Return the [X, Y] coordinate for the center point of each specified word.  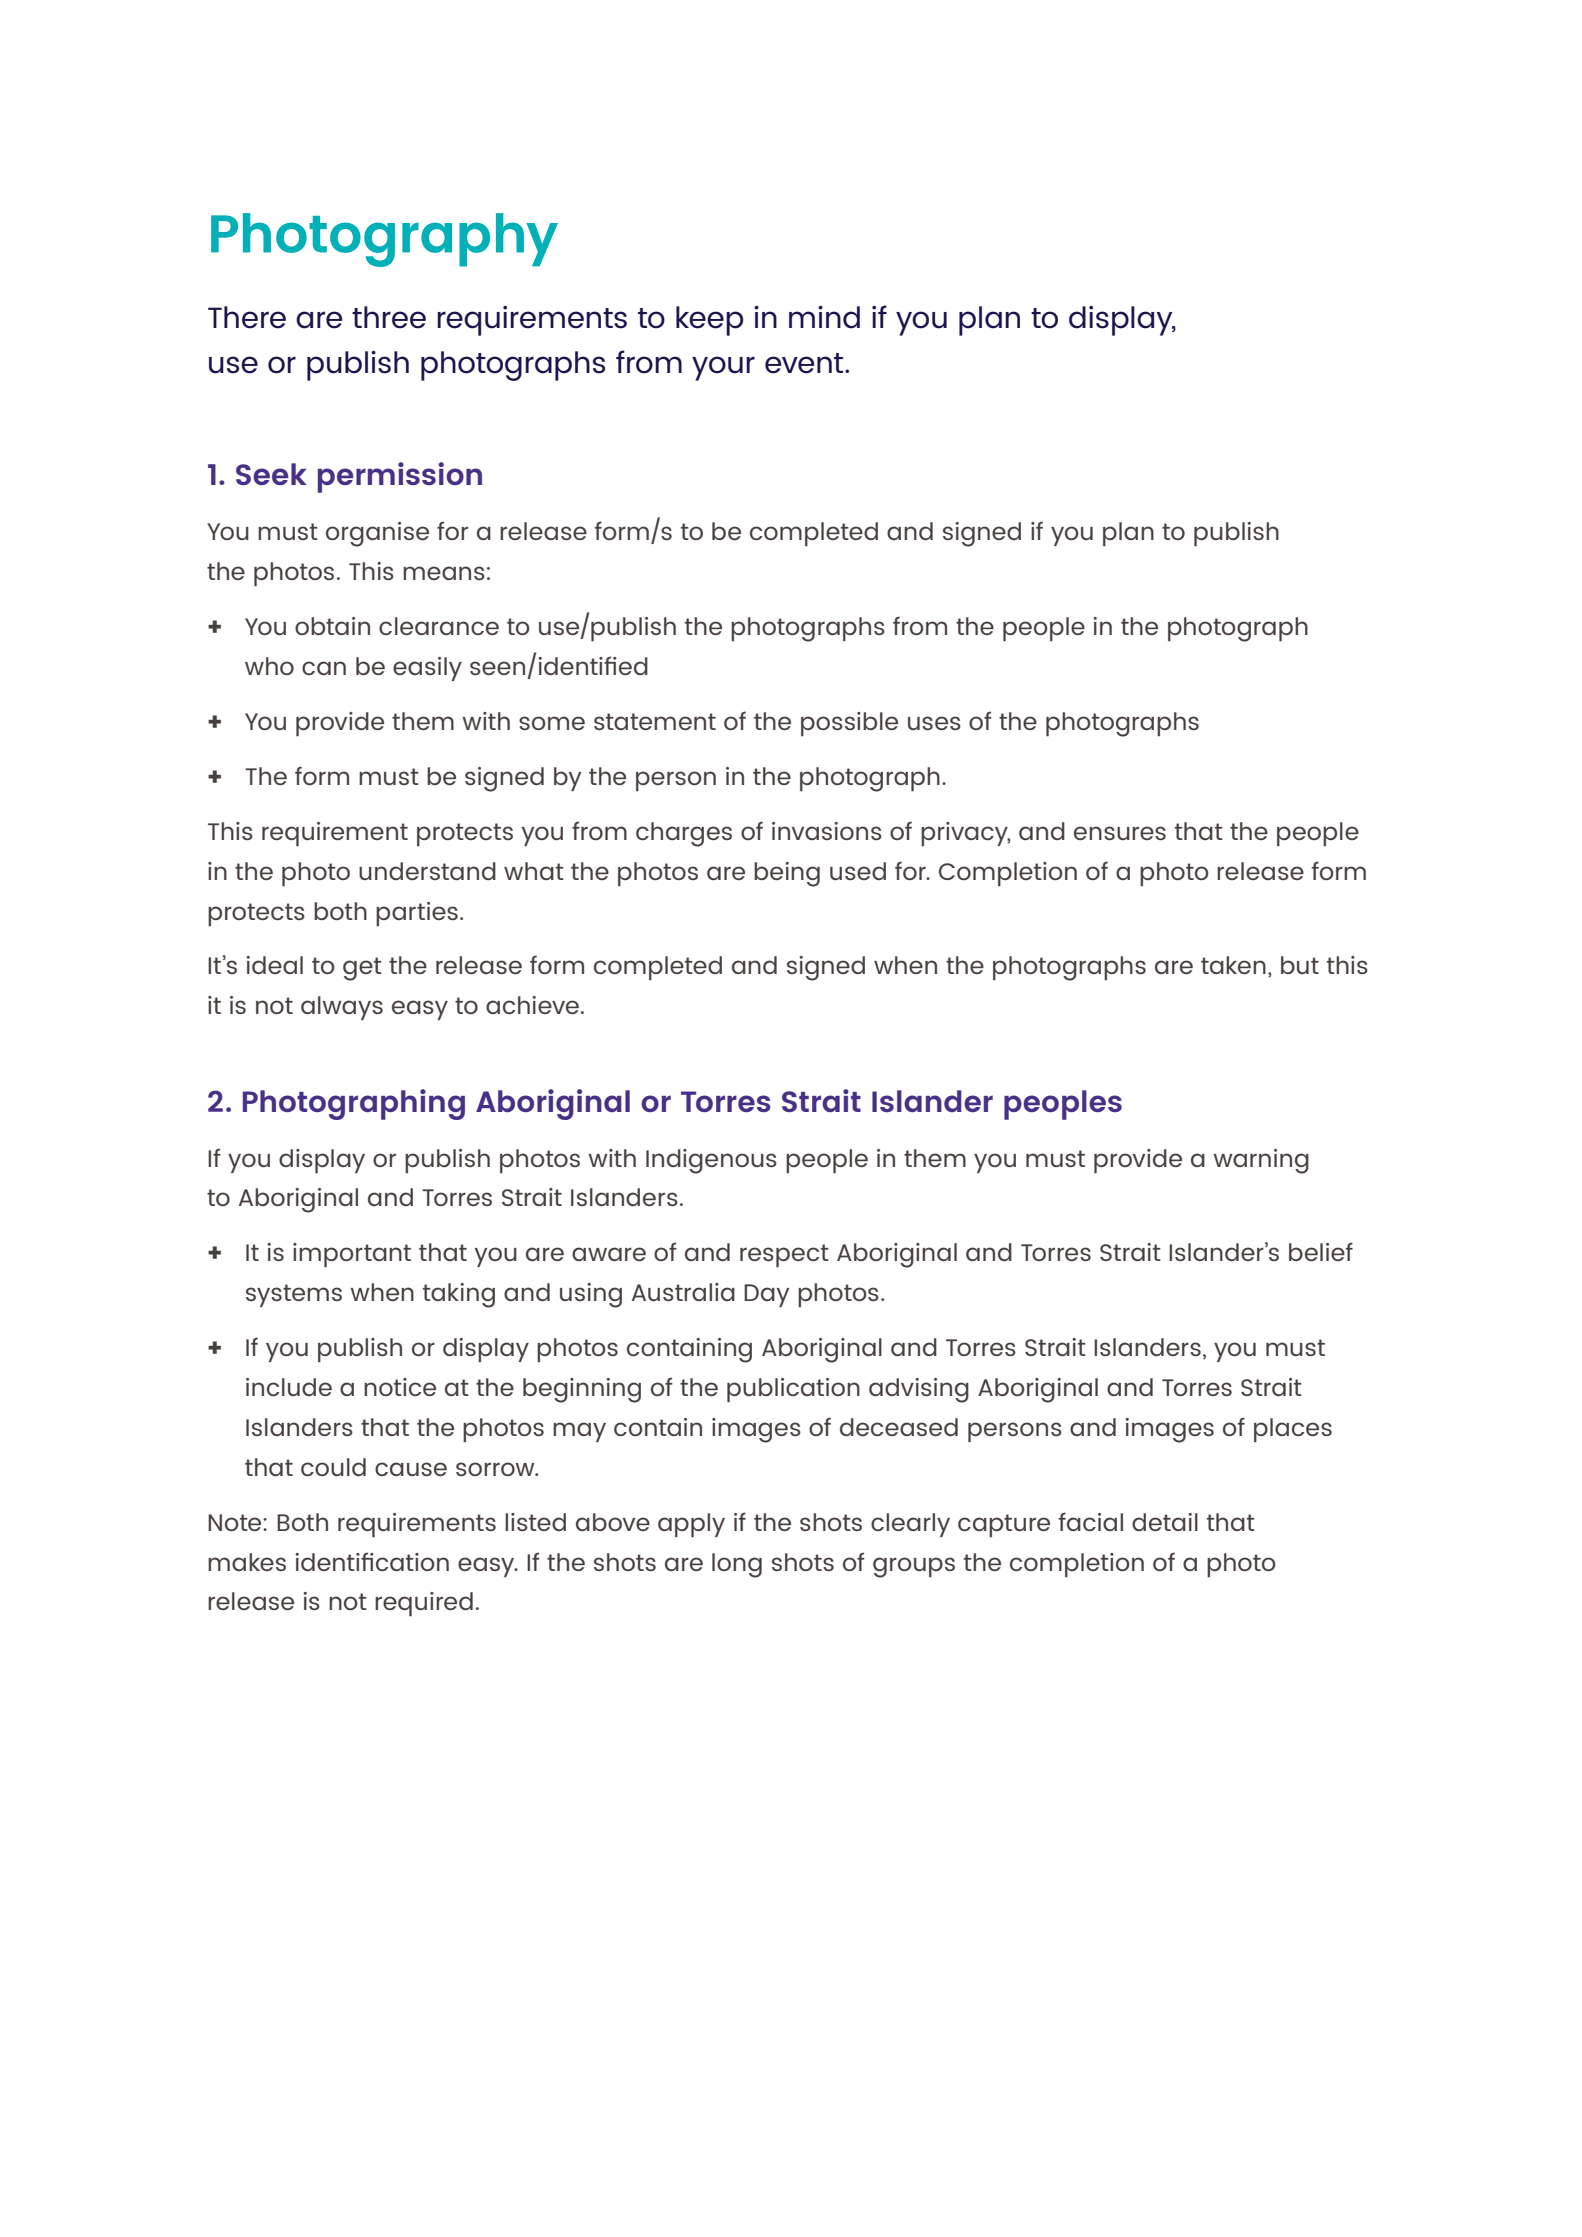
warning [1261, 1161]
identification [372, 1561]
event [805, 363]
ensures [1120, 833]
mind [824, 317]
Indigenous [711, 1161]
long [737, 1565]
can [324, 668]
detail [1165, 1522]
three [389, 317]
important [352, 1255]
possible [849, 724]
